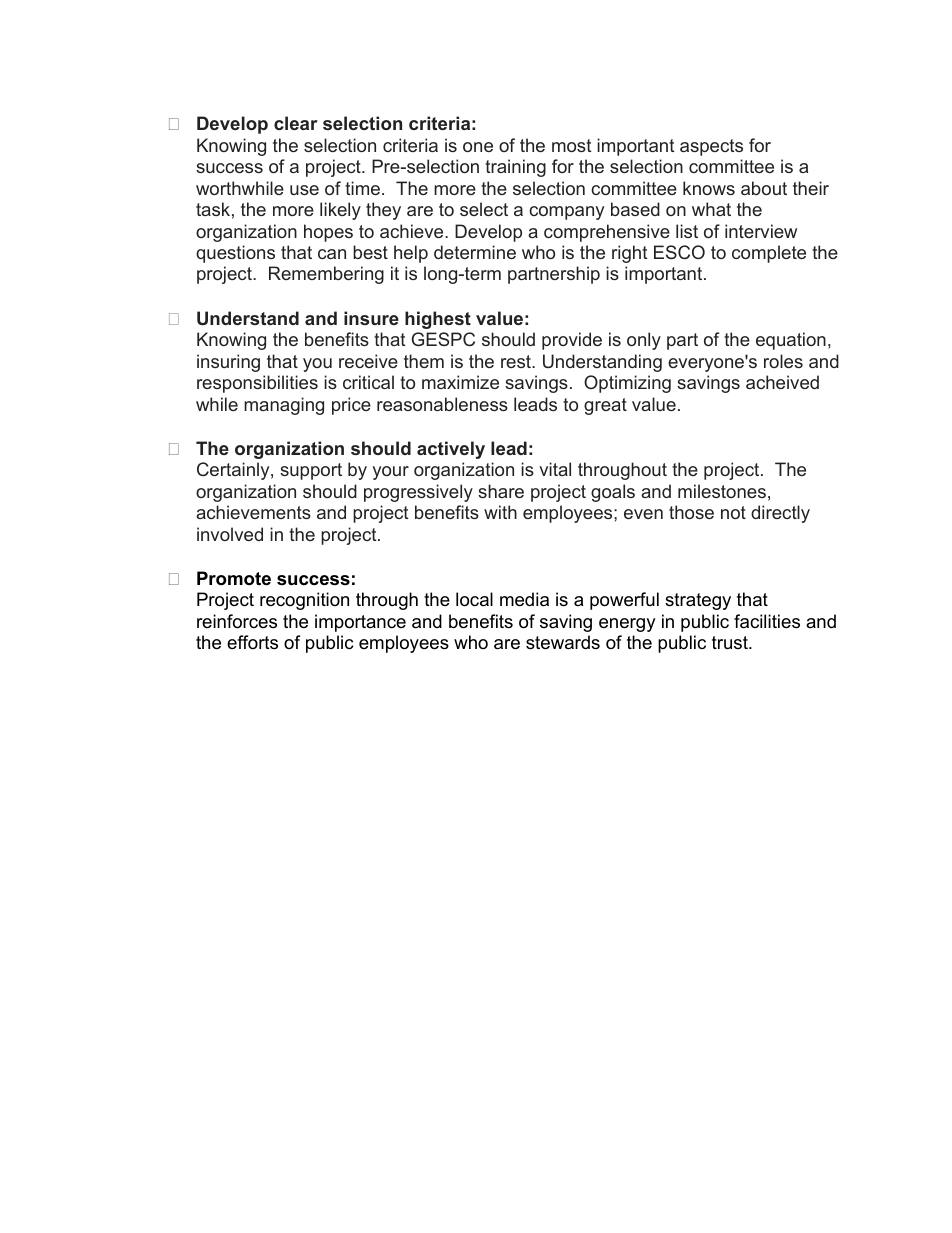  Describe the element at coordinates (296, 123) in the document. I see `clear` at that location.
